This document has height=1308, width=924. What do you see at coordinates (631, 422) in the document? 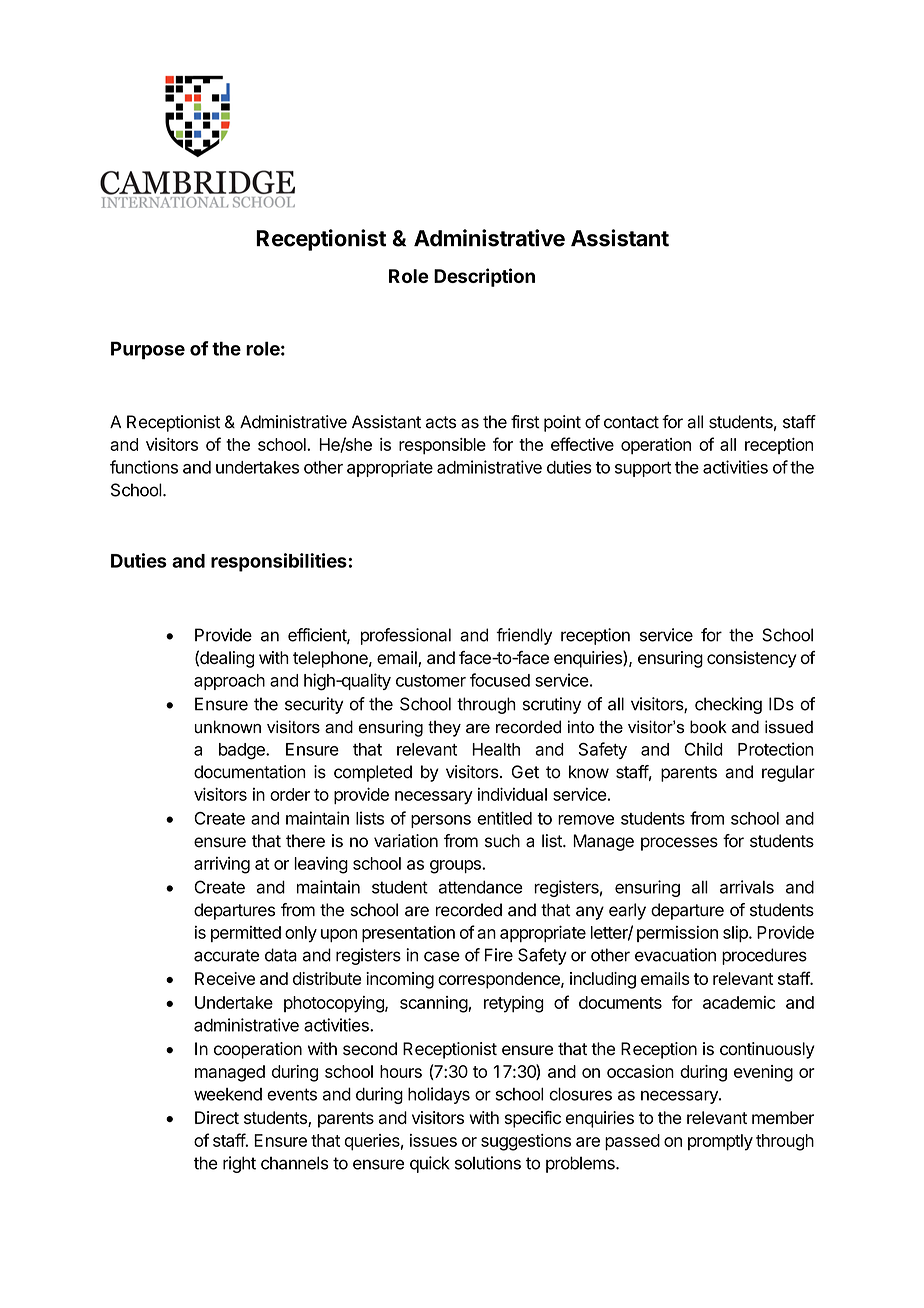
I see `contact` at bounding box center [631, 422].
